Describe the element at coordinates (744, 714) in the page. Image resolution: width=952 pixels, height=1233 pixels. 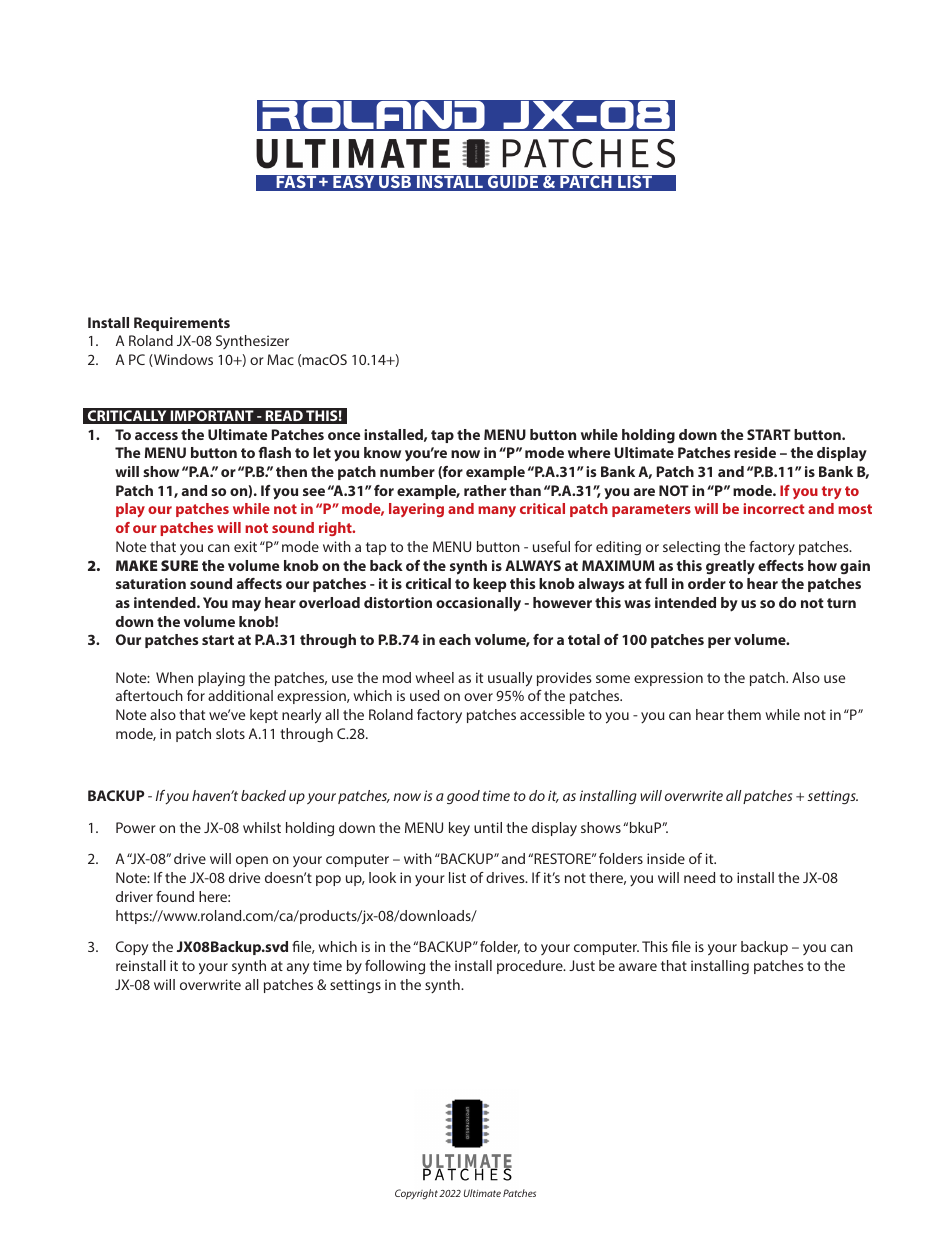
I see `them` at that location.
